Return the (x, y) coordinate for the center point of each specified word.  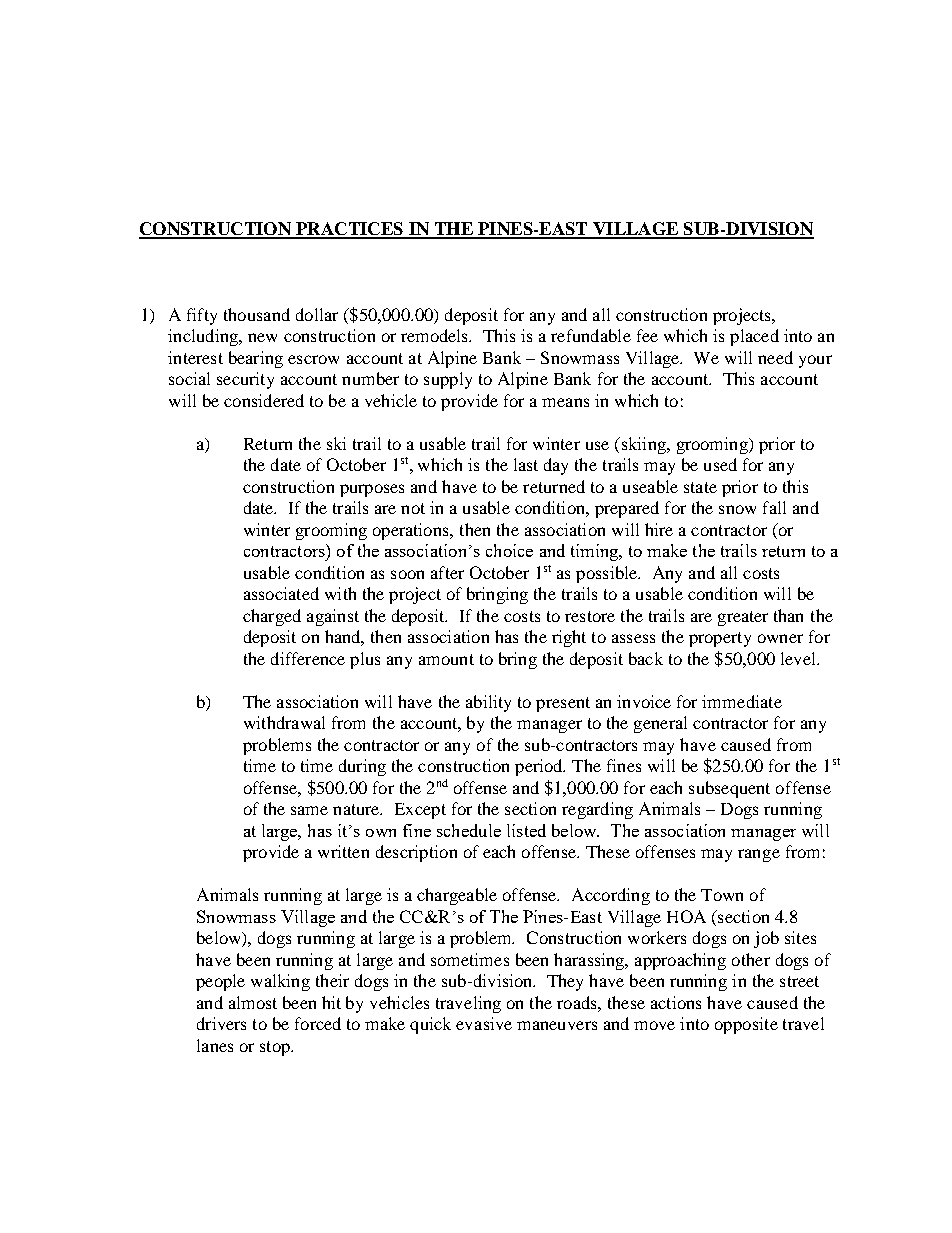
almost (253, 1002)
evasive (484, 1023)
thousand (257, 314)
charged (272, 617)
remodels (436, 335)
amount (446, 659)
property (720, 639)
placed (754, 337)
